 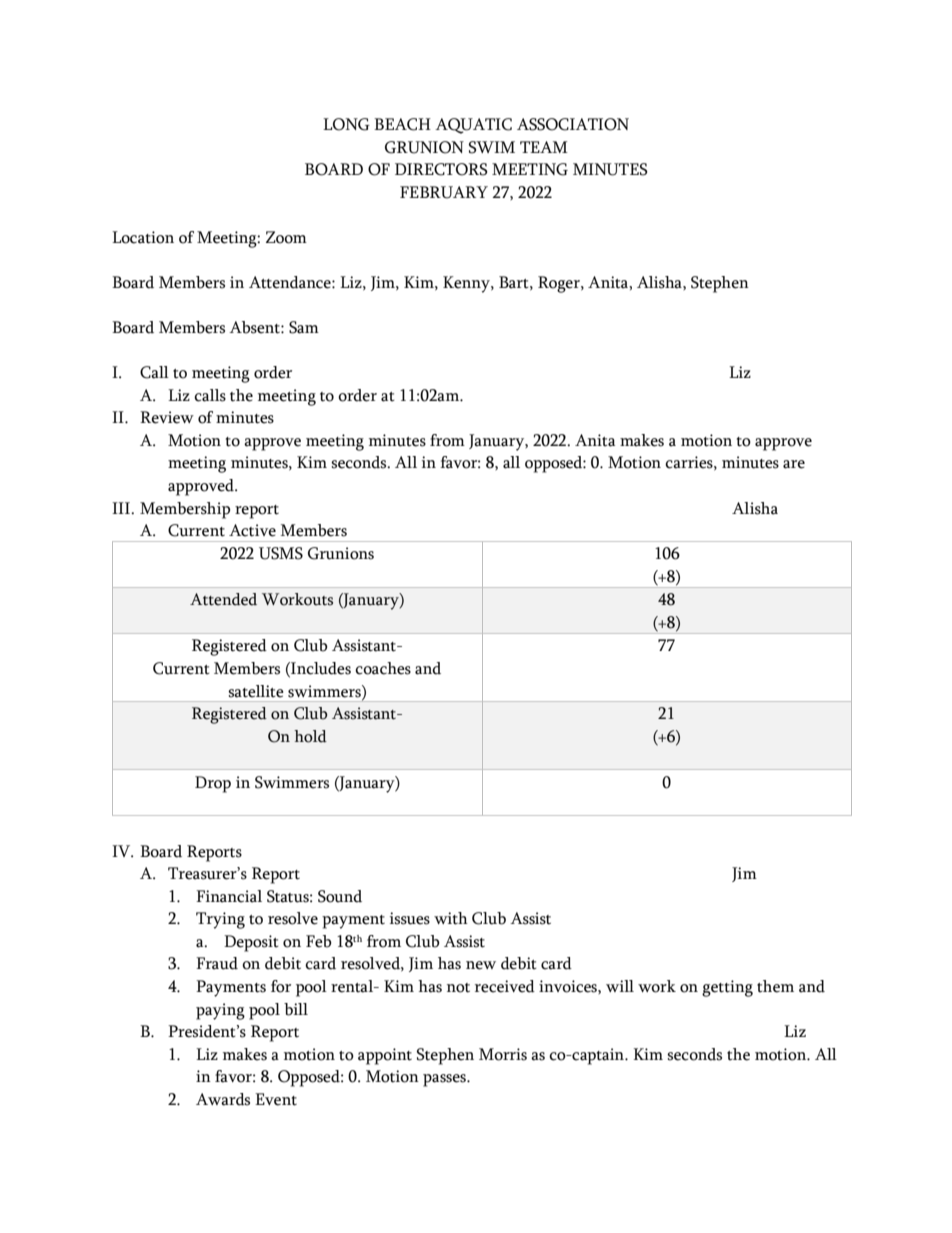 I want to click on getting, so click(x=727, y=988).
